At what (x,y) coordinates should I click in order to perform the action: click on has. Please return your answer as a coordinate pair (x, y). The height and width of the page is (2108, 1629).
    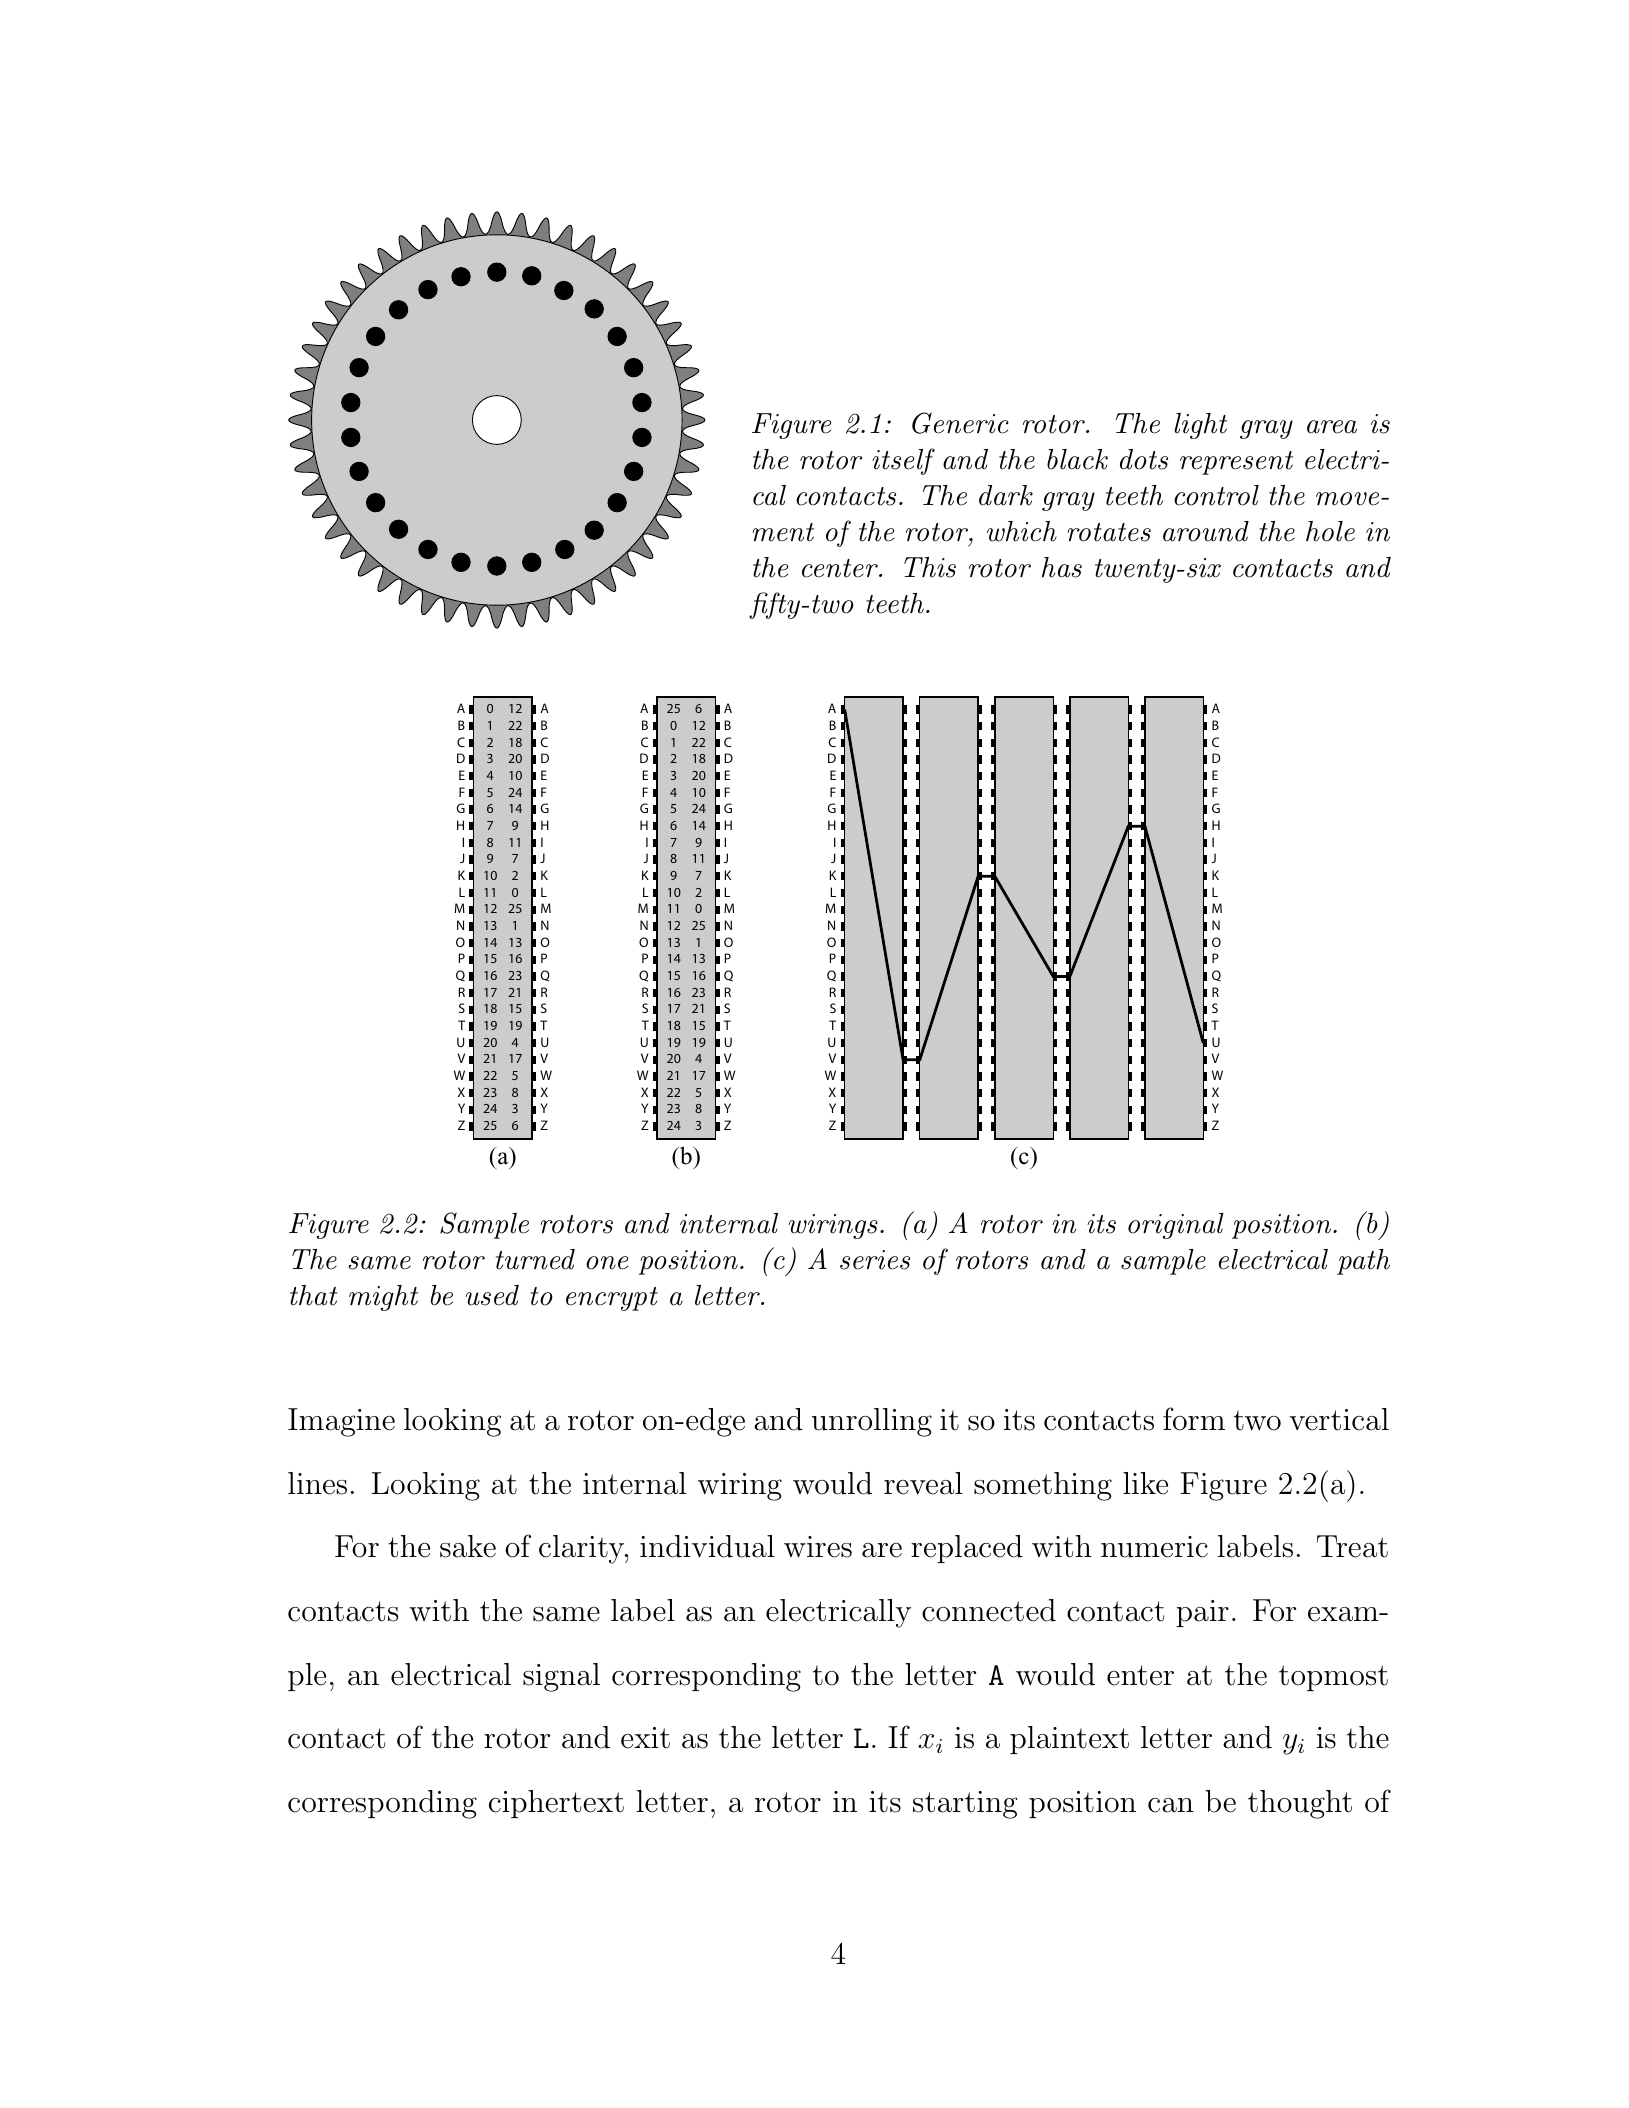
    Looking at the image, I should click on (1062, 567).
